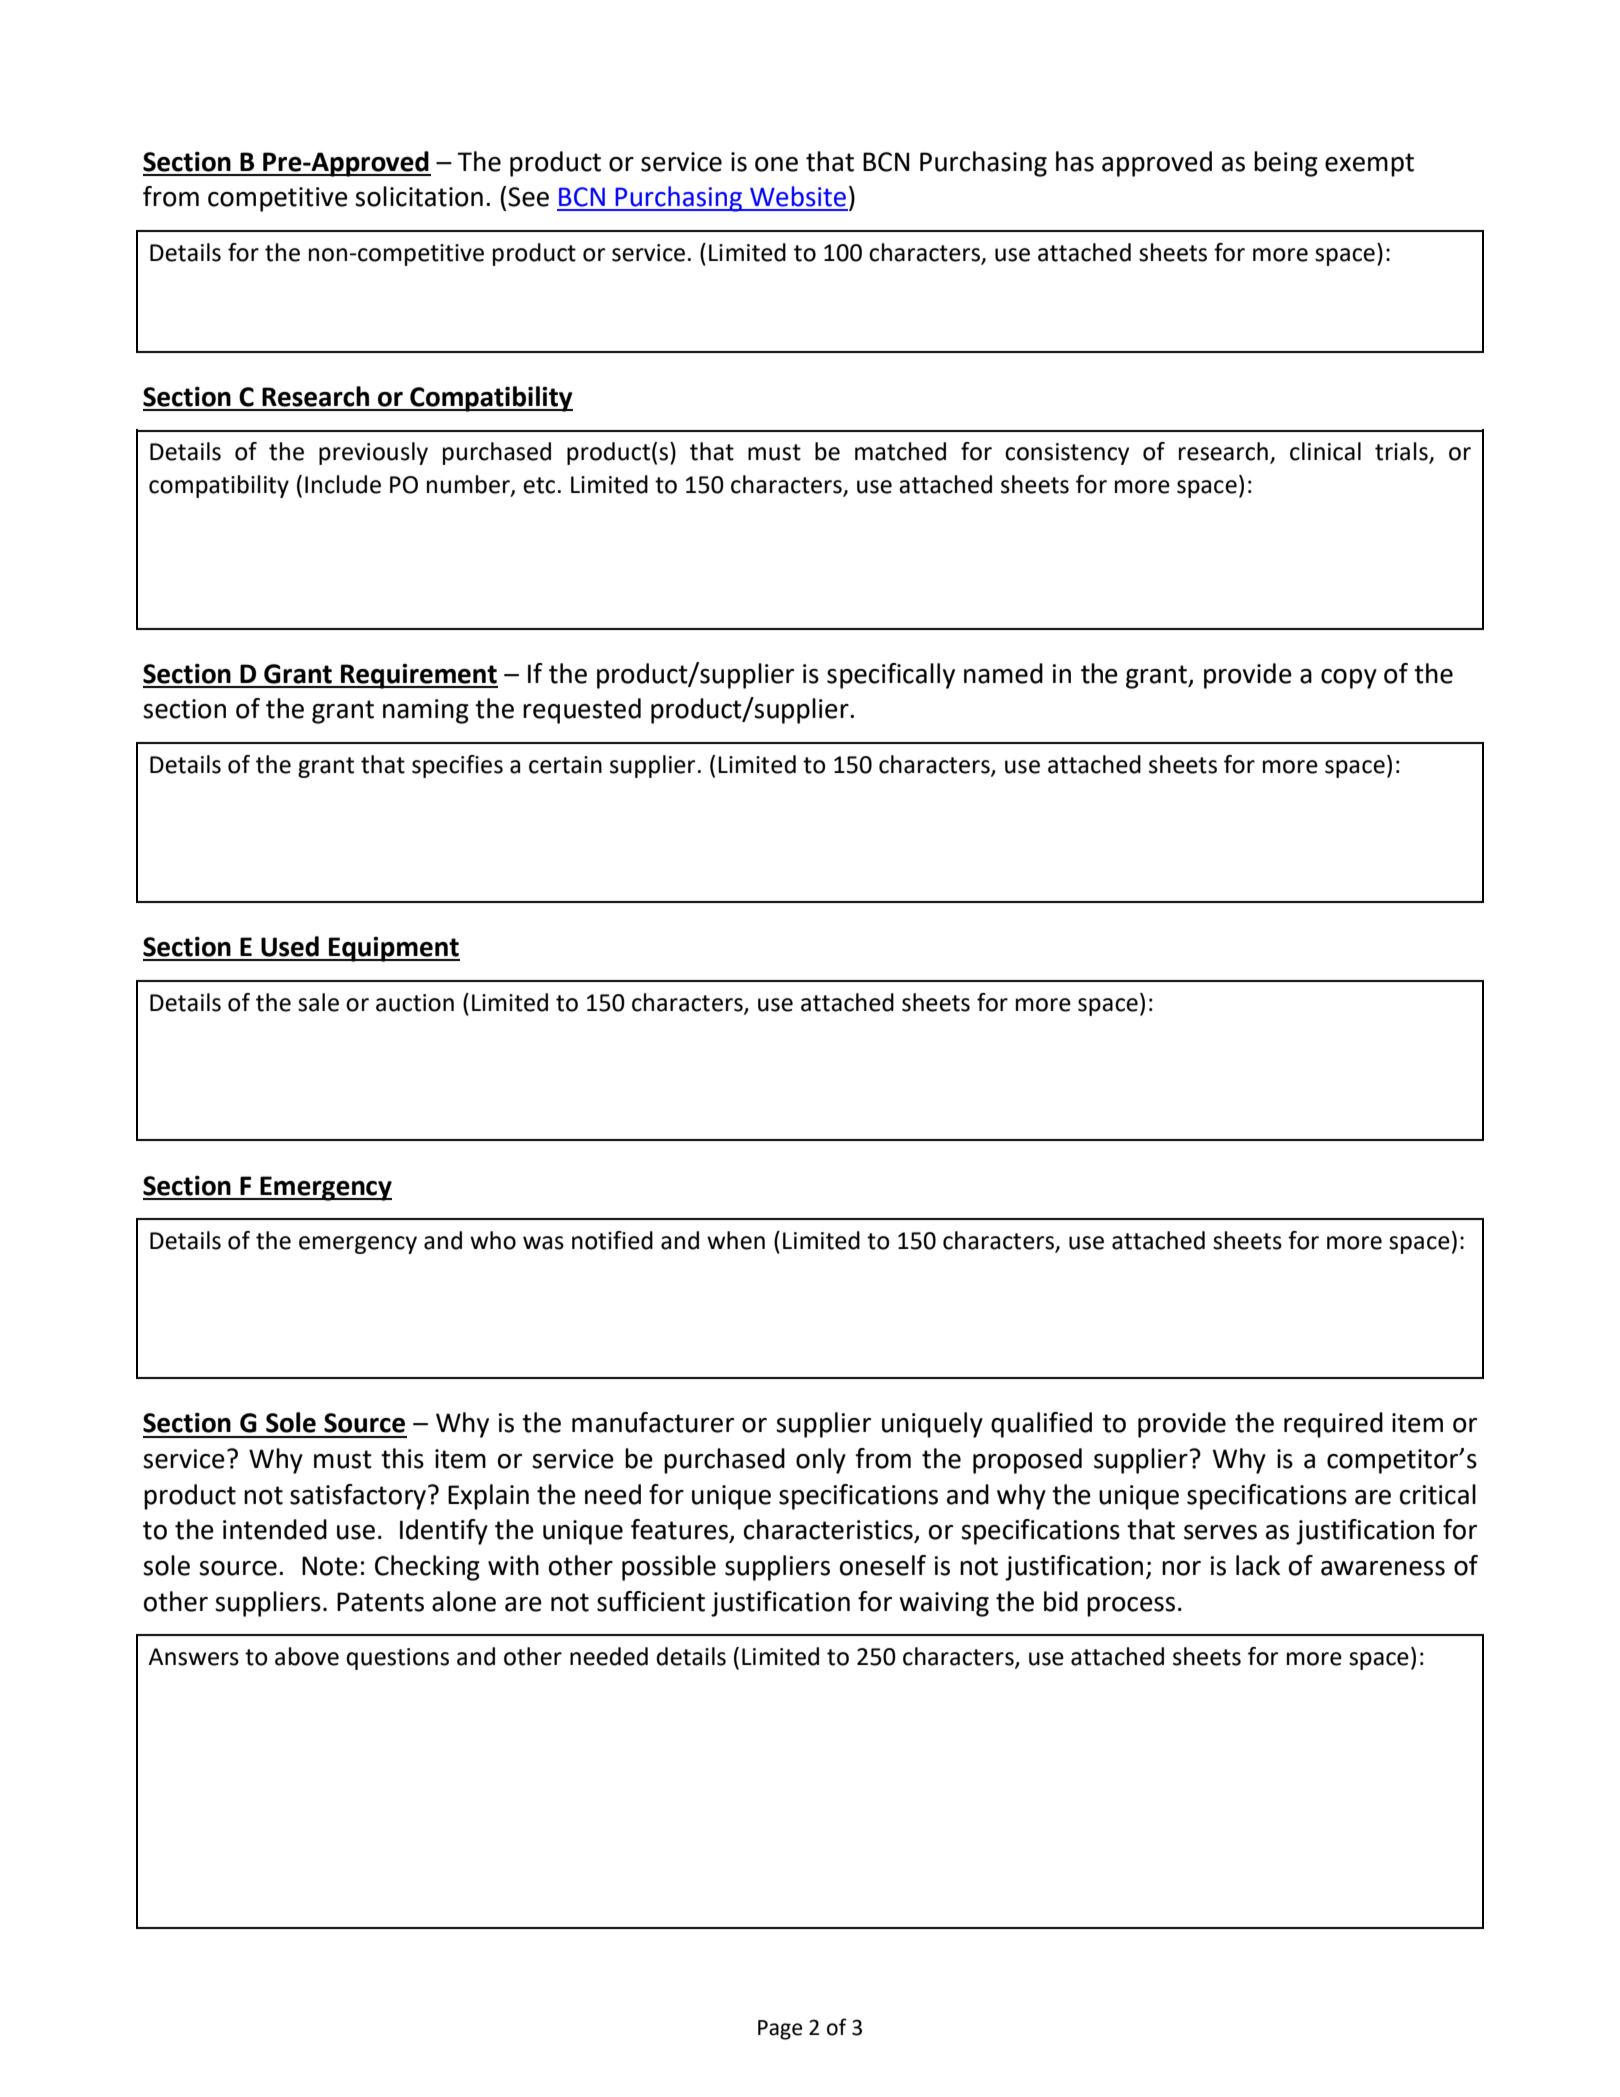 The image size is (1620, 2097). What do you see at coordinates (1131, 1607) in the screenshot?
I see `process` at bounding box center [1131, 1607].
